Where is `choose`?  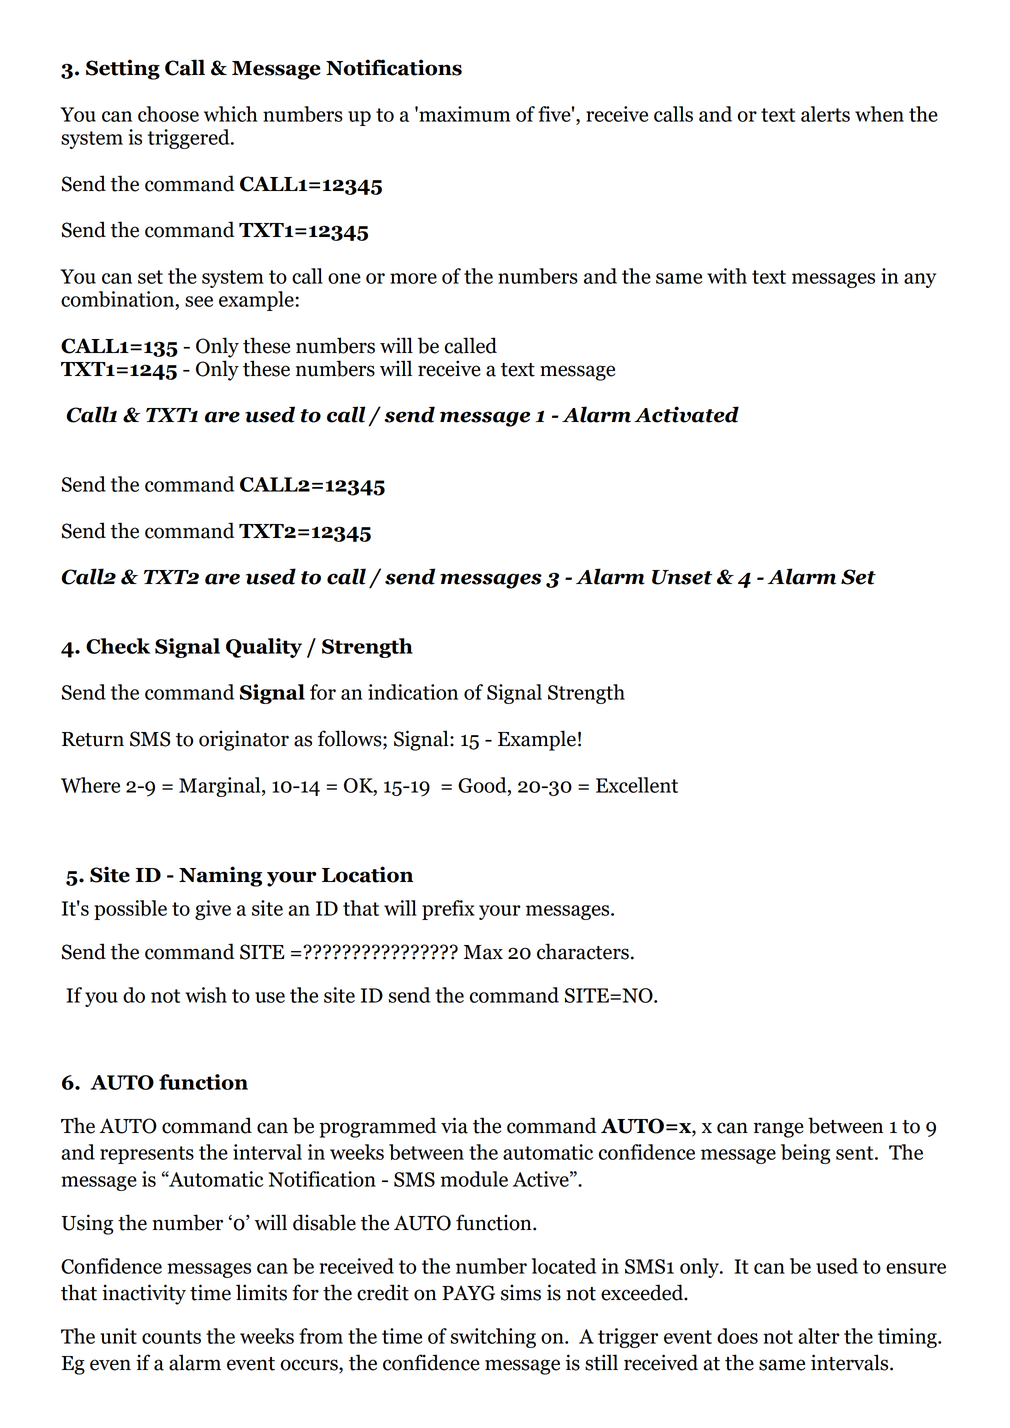
choose is located at coordinates (168, 114).
